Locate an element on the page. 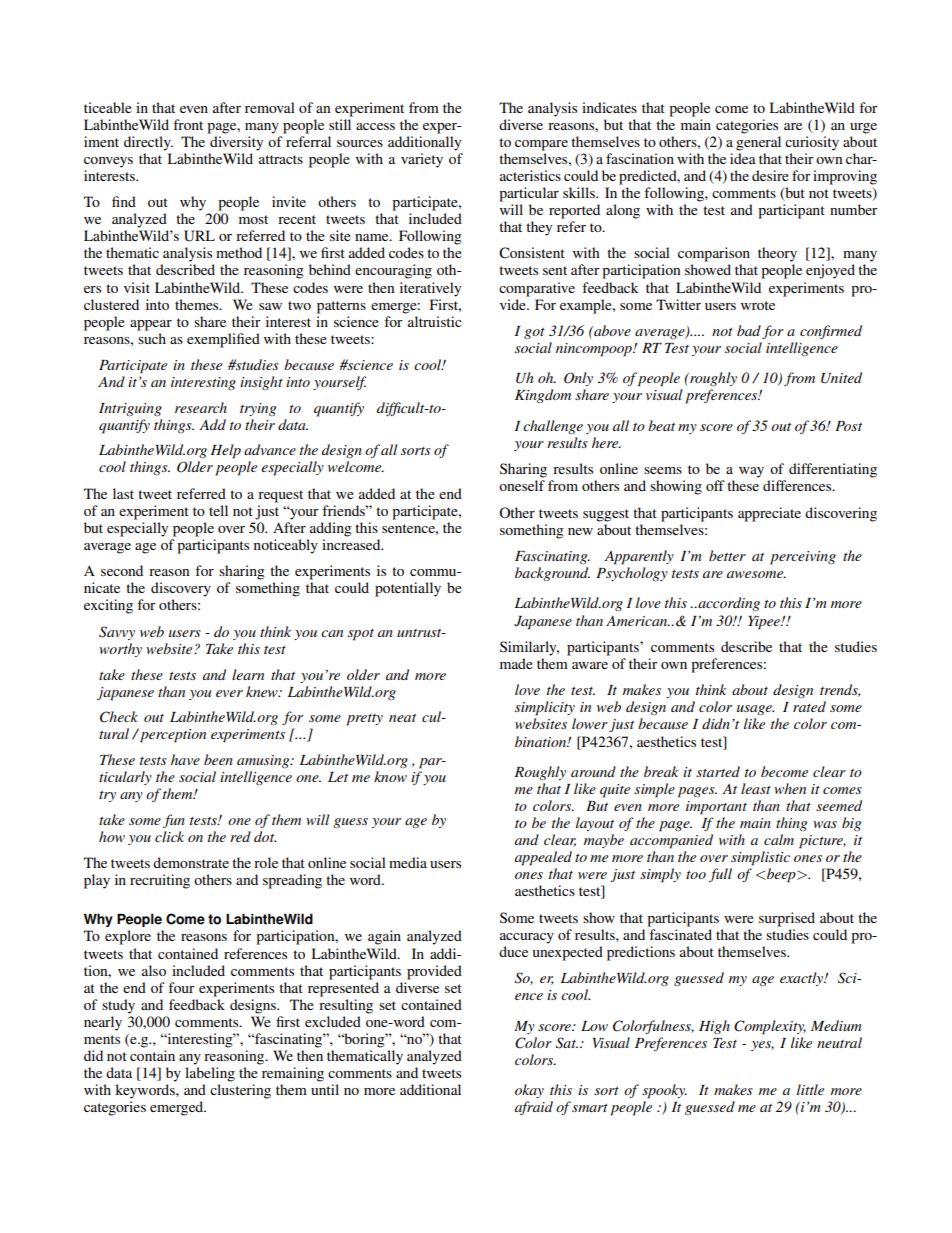 The width and height of the image is (952, 1233). exciting is located at coordinates (108, 606).
